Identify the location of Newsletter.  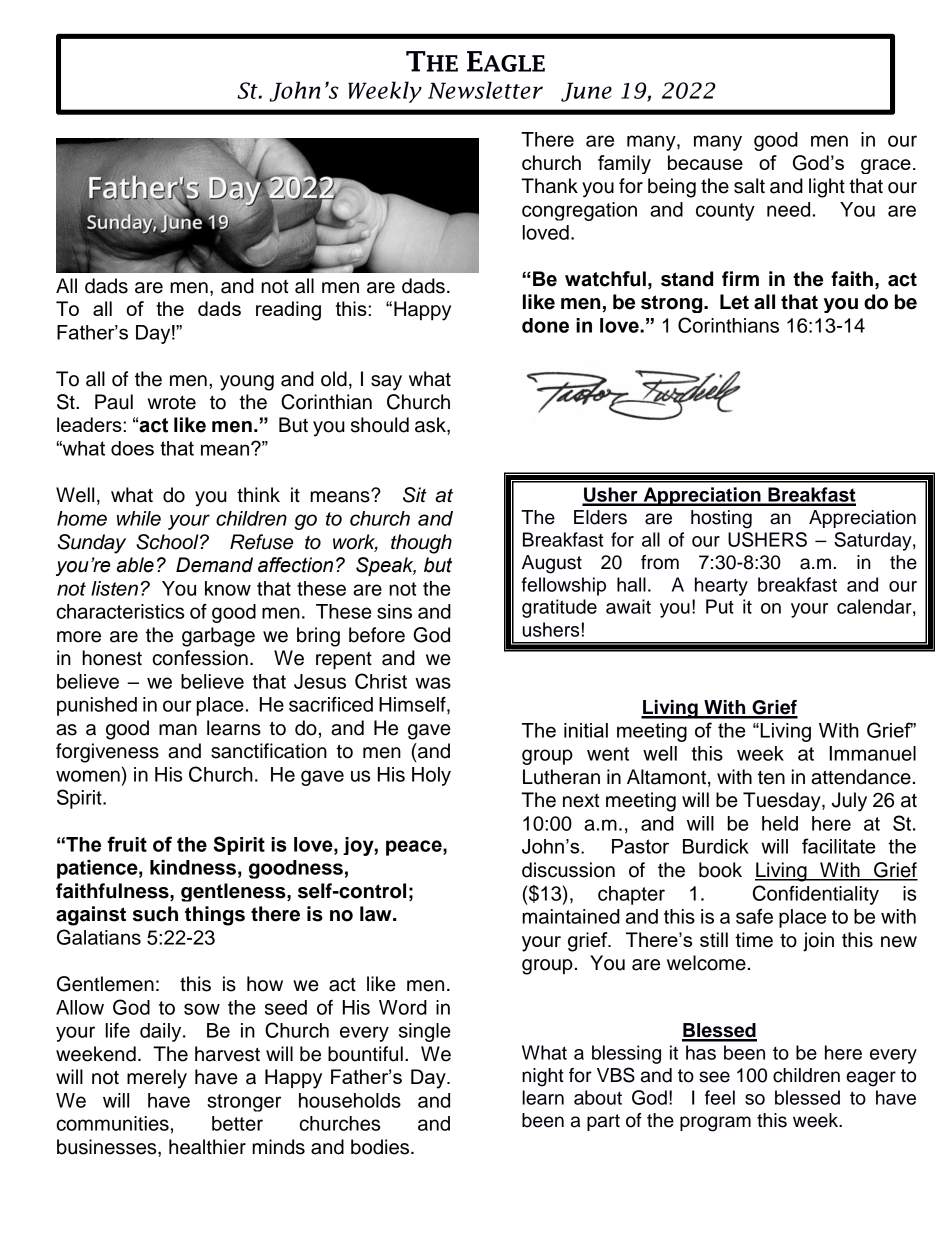
(485, 90).
